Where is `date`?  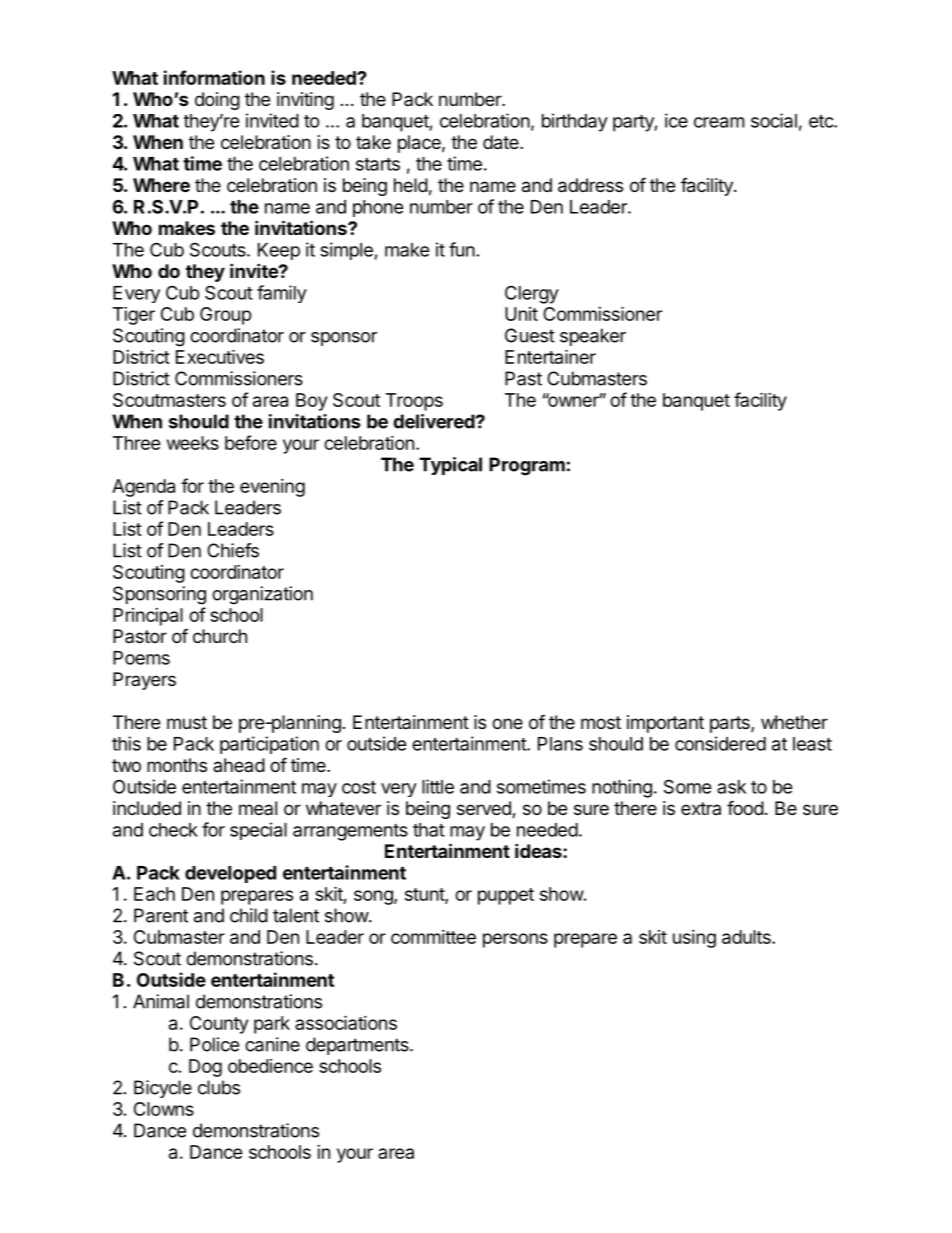 date is located at coordinates (502, 142).
